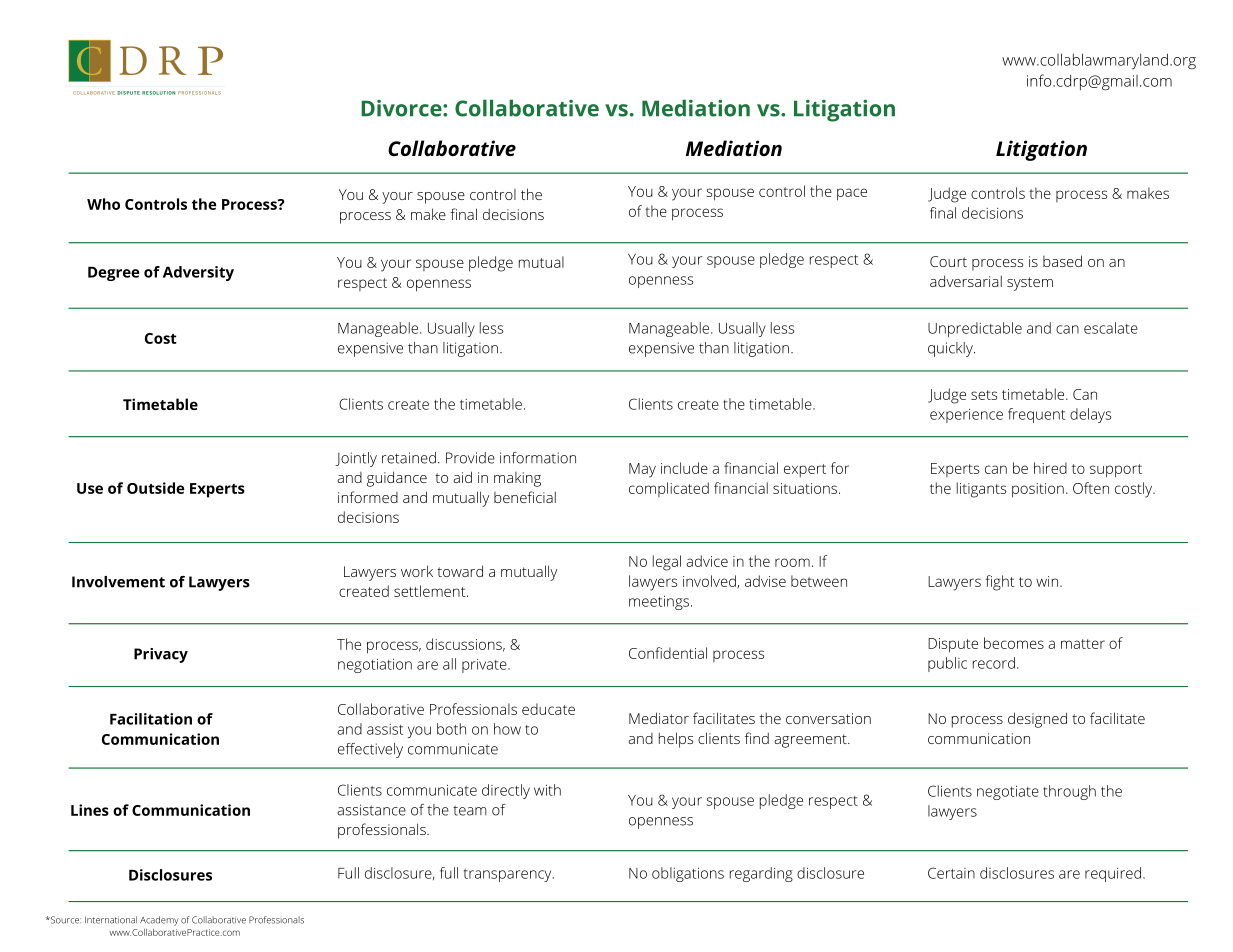 This page has height=952, width=1233. I want to click on Court, so click(948, 261).
